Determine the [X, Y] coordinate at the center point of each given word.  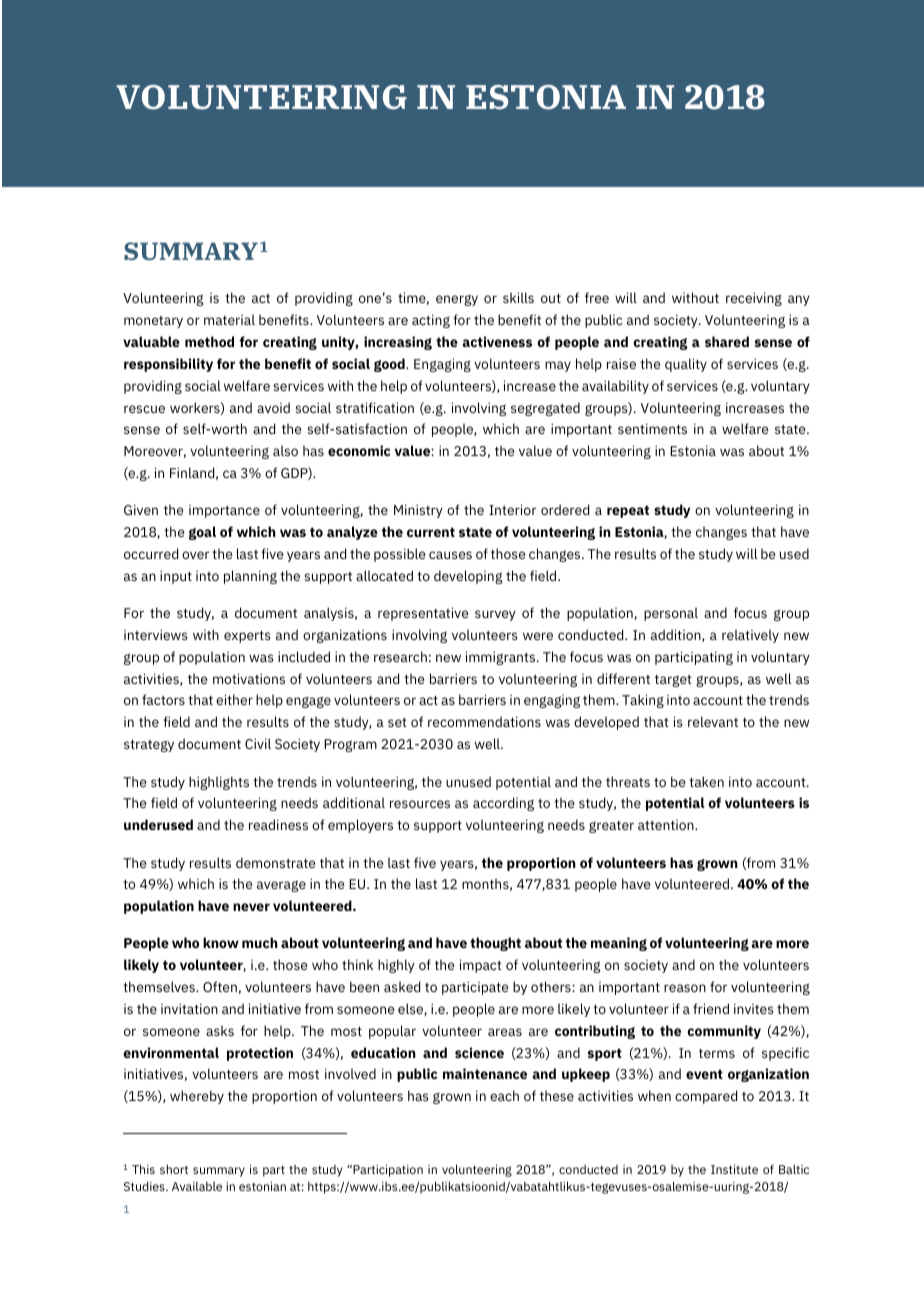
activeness [497, 341]
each [504, 1095]
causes [450, 555]
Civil [258, 743]
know [221, 942]
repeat [628, 511]
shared [727, 341]
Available [197, 1186]
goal [202, 533]
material [229, 319]
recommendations [484, 721]
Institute [734, 1169]
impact [481, 966]
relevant [713, 721]
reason [685, 988]
